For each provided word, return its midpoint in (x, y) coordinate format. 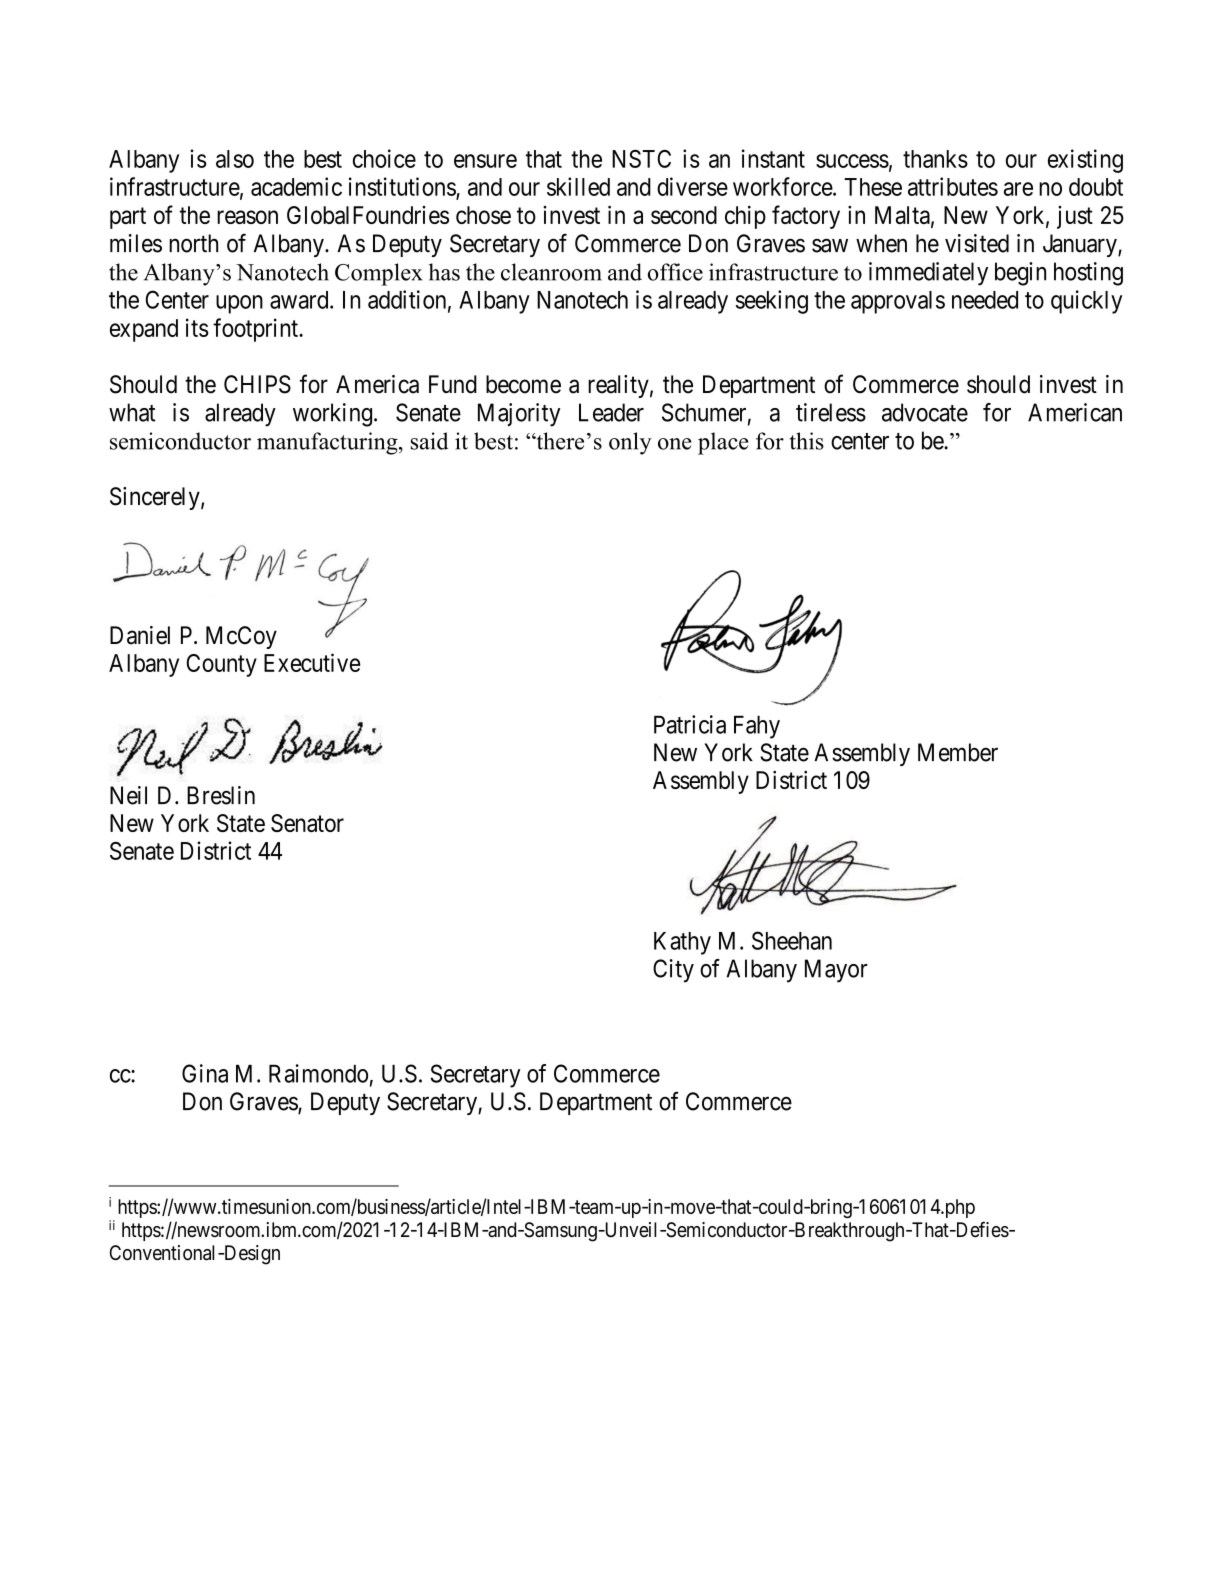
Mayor (836, 971)
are (1018, 189)
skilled (578, 186)
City (673, 971)
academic (296, 186)
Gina (205, 1073)
